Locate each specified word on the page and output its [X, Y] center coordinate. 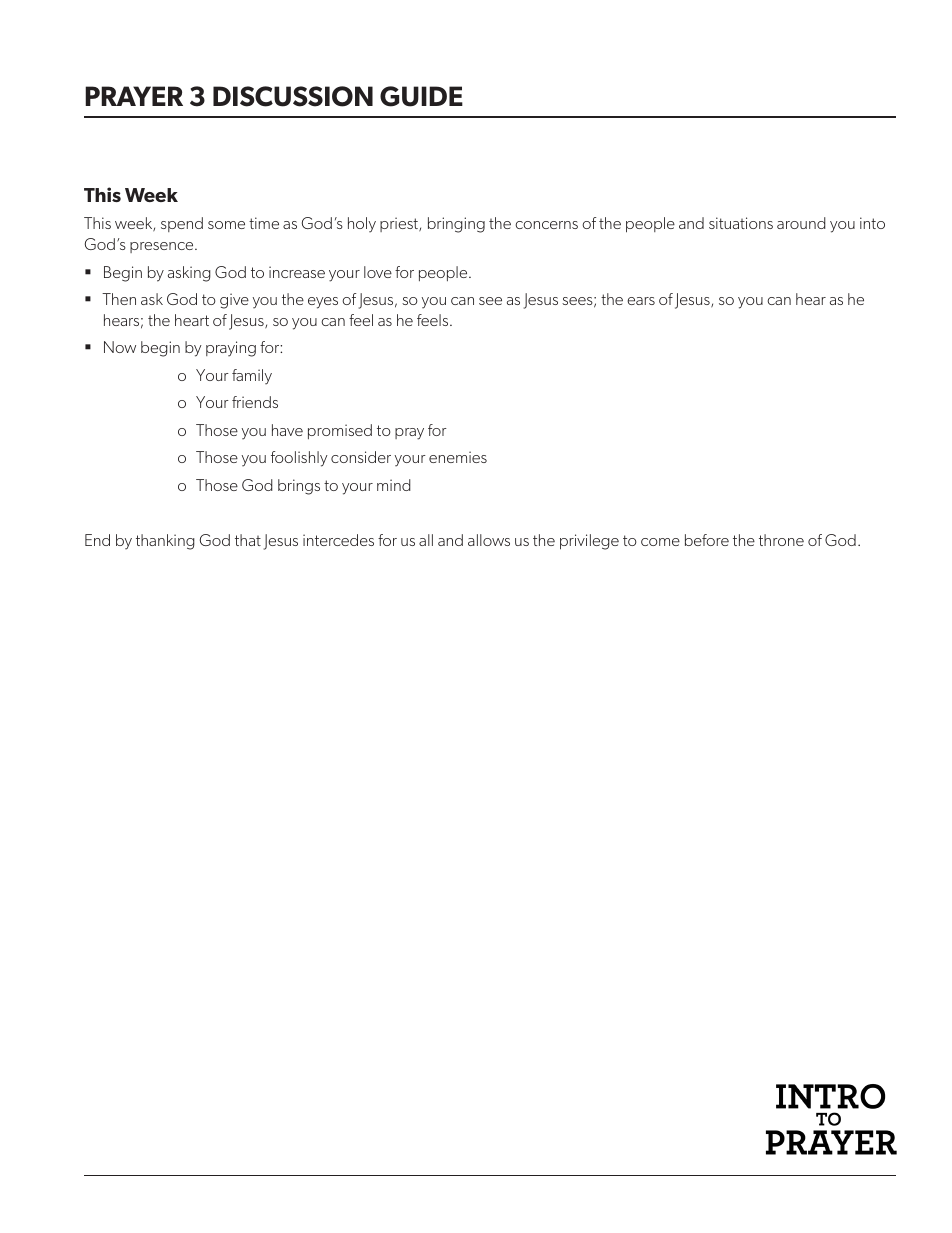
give [234, 301]
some [226, 225]
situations [741, 223]
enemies [458, 457]
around [801, 223]
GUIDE [421, 96]
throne [781, 540]
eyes [323, 303]
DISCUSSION [293, 96]
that [248, 540]
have [287, 430]
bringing [456, 225]
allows [489, 540]
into [872, 223]
